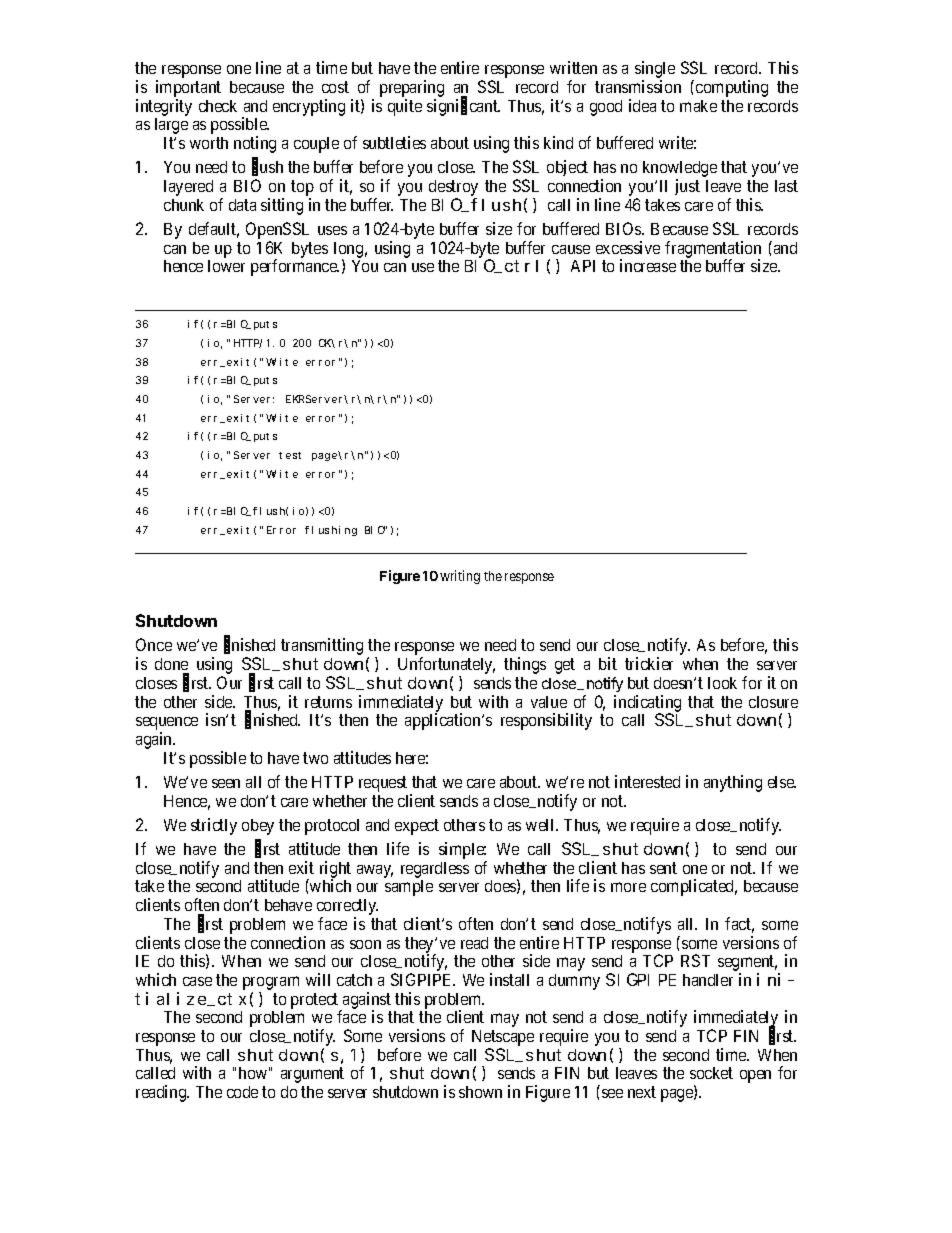 The width and height of the screenshot is (952, 1233). Describe the element at coordinates (242, 1092) in the screenshot. I see `code` at that location.
